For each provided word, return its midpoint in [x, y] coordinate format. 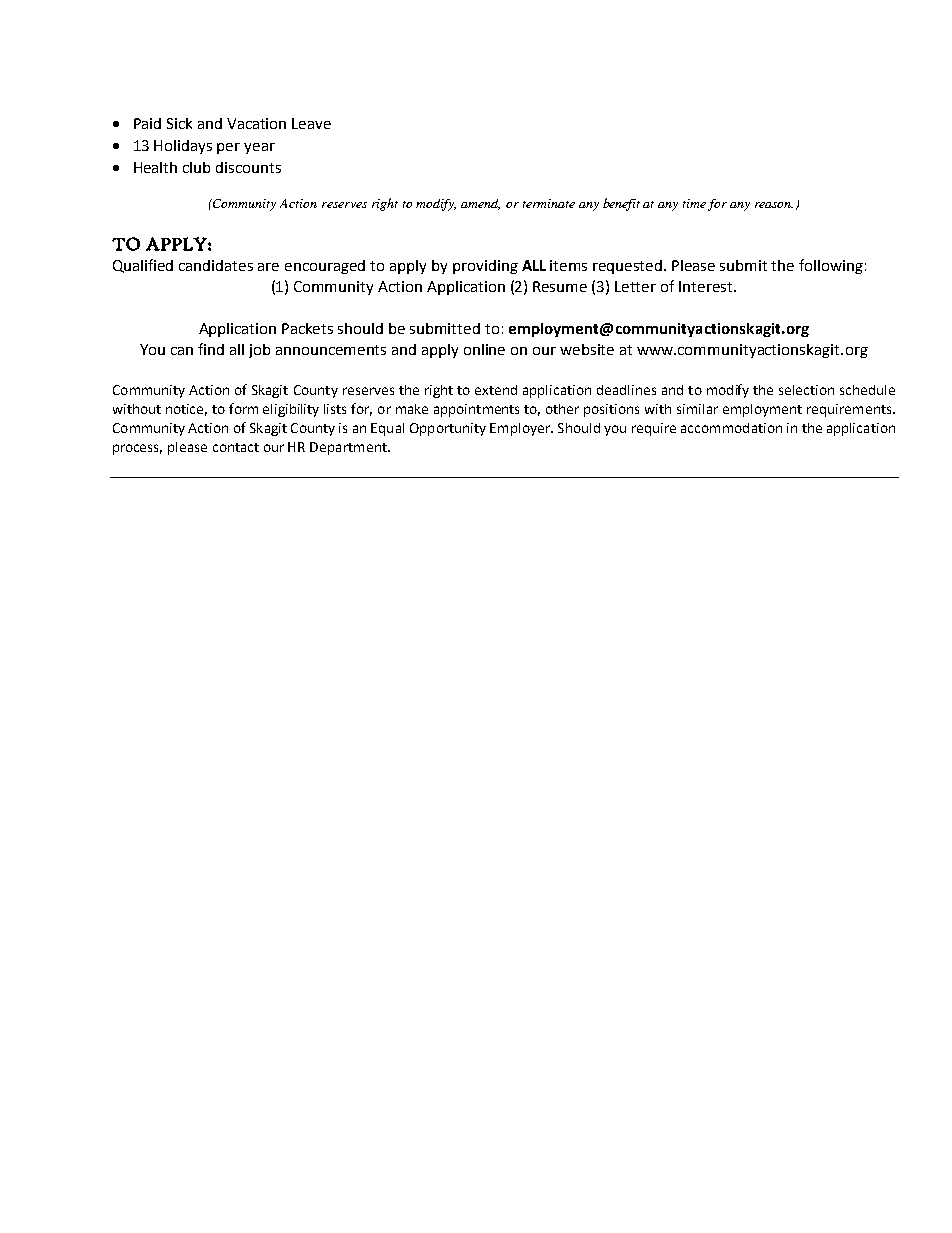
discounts [248, 167]
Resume [560, 286]
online [484, 349]
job [259, 351]
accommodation [731, 428]
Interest [707, 286]
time [694, 203]
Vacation [256, 123]
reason [774, 205]
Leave [311, 123]
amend [480, 204]
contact [236, 447]
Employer [521, 429]
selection [806, 390]
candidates [216, 265]
